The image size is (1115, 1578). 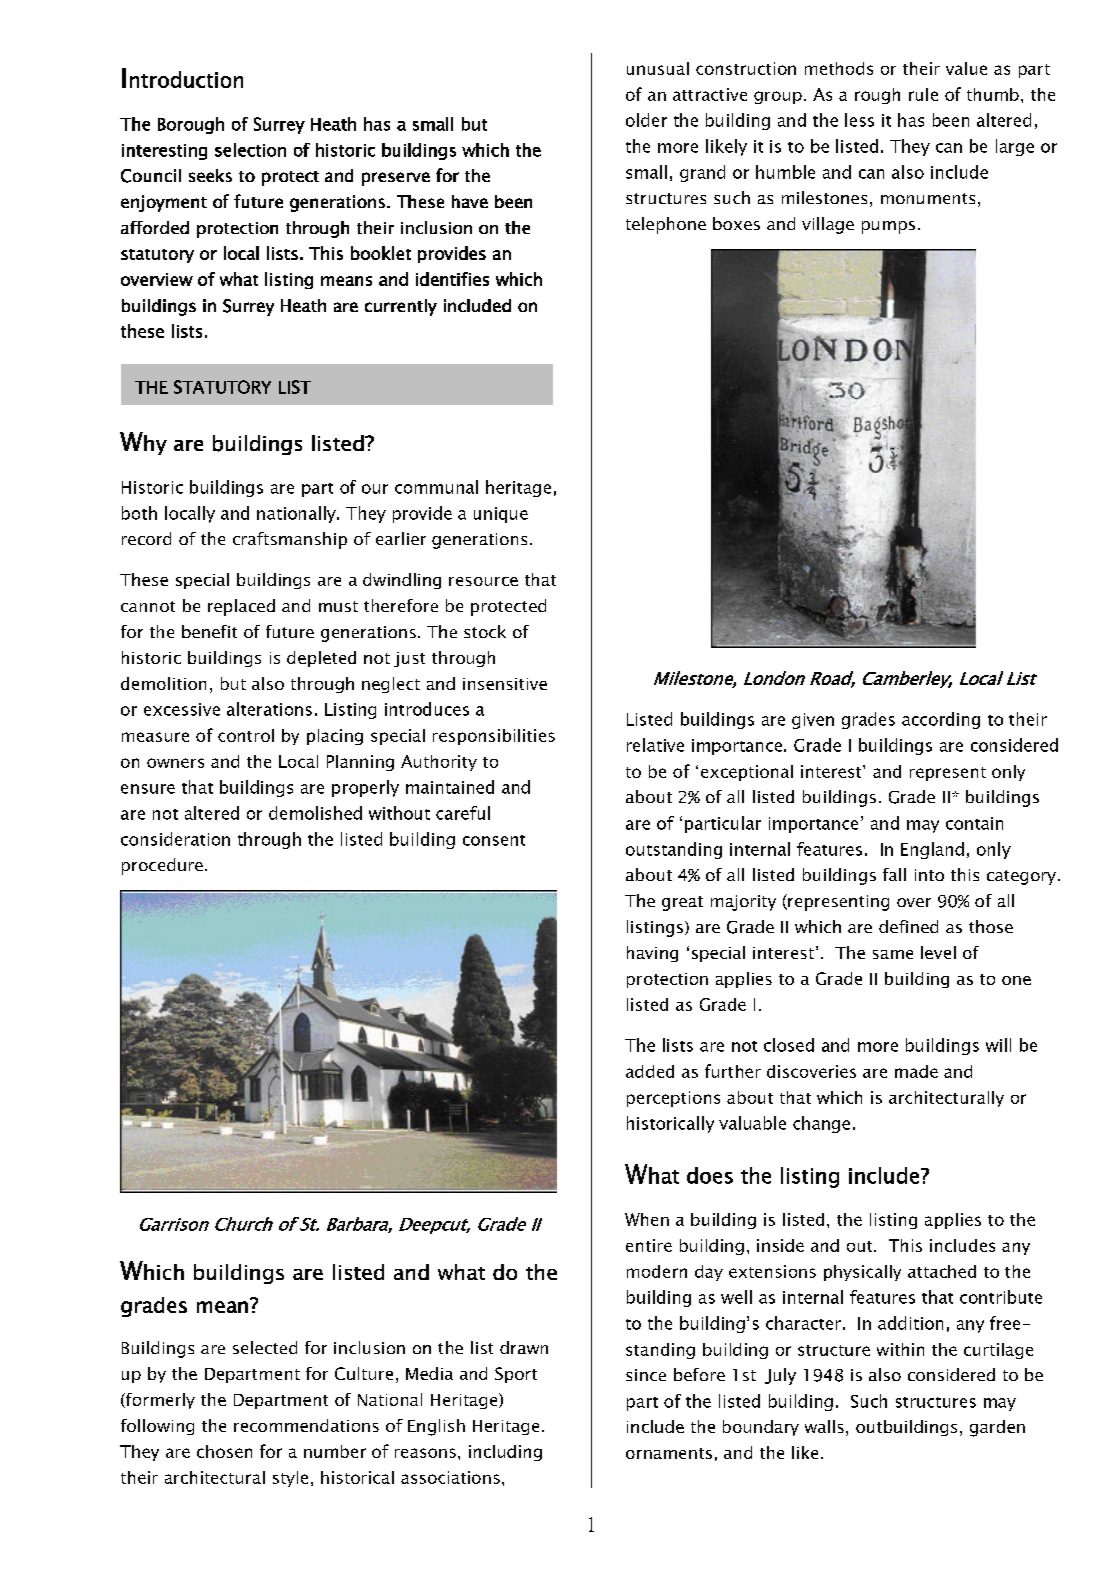 I want to click on including, so click(x=505, y=1453).
